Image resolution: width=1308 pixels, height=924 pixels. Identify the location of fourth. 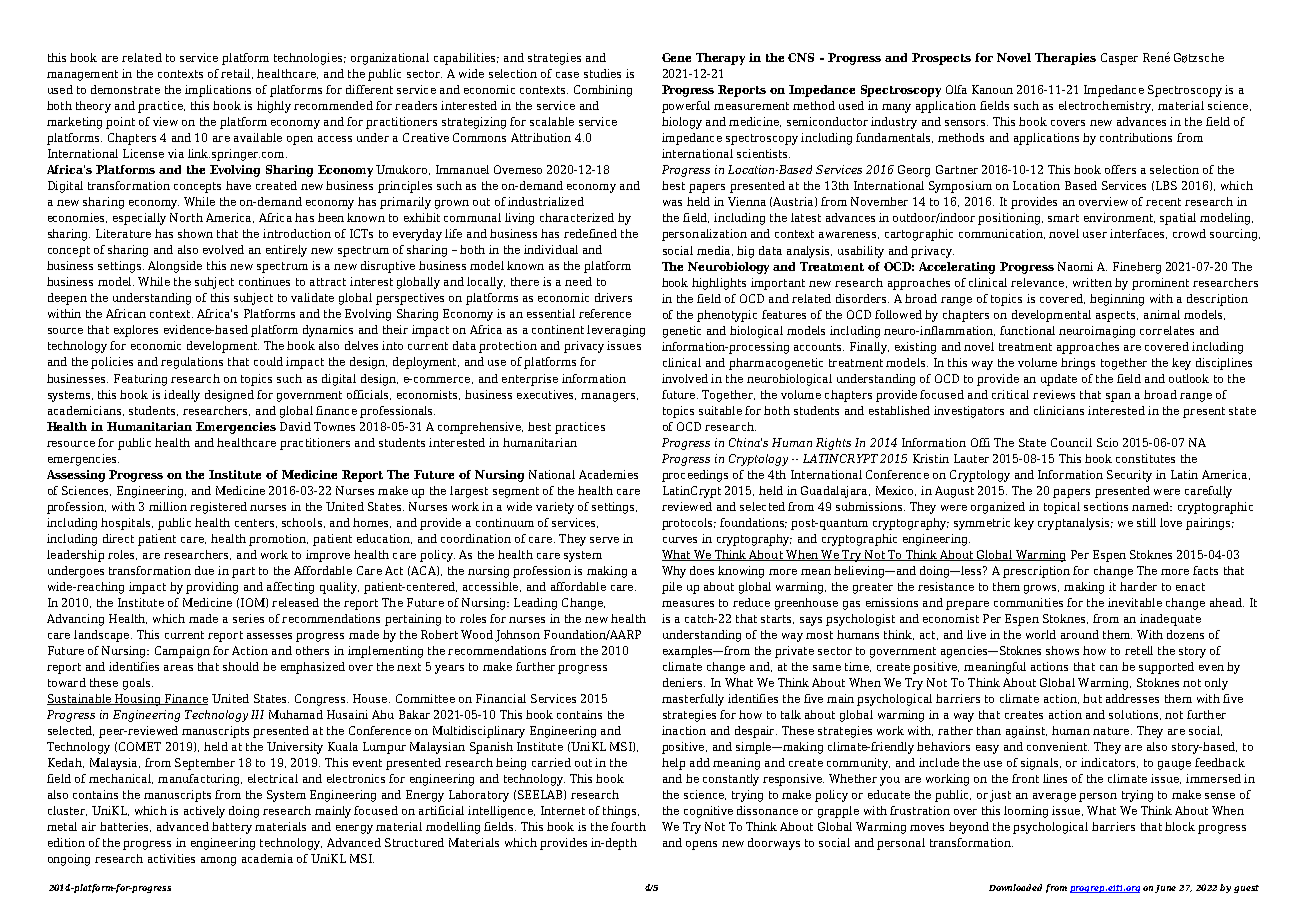
(628, 826).
